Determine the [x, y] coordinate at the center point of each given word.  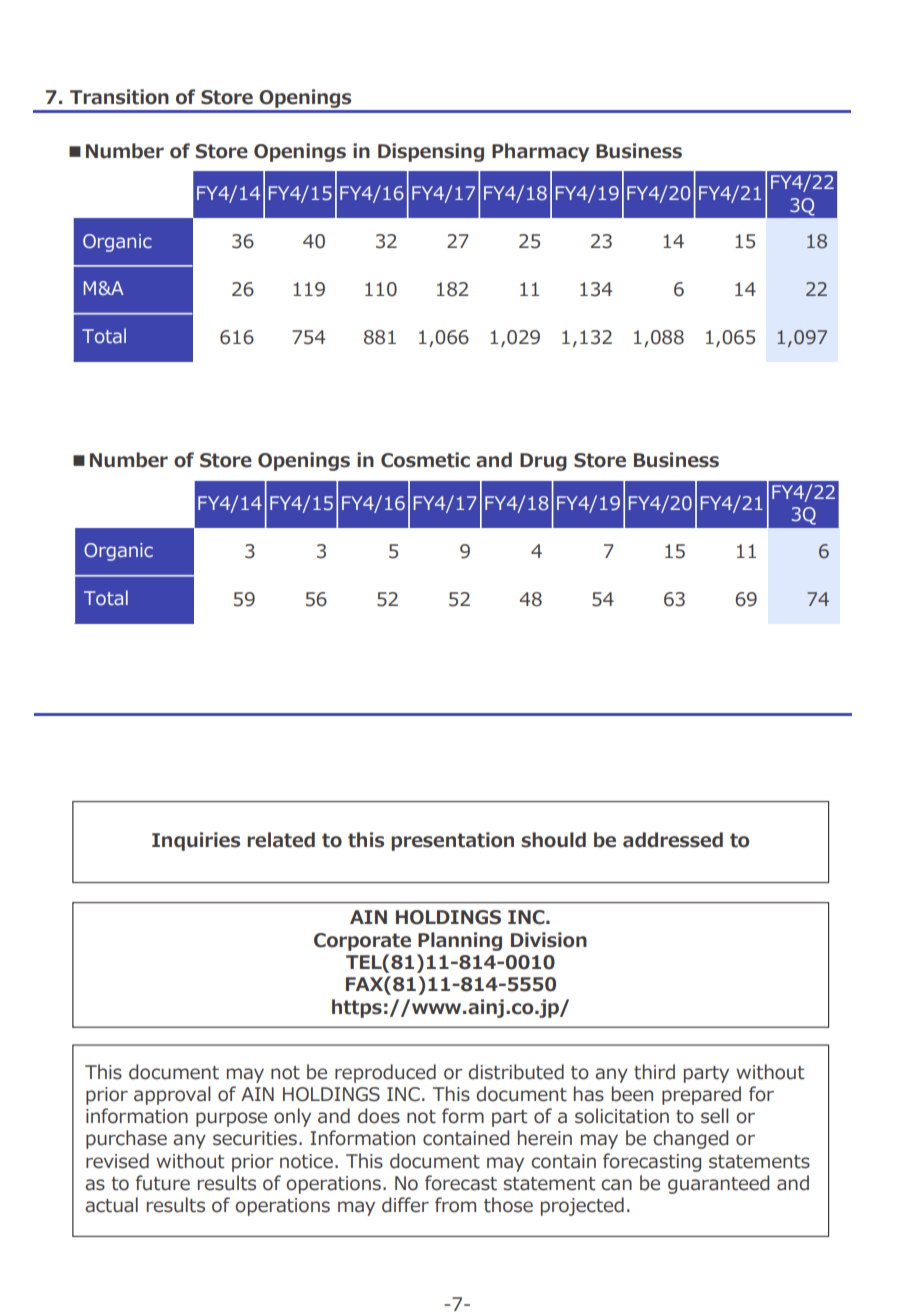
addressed [673, 840]
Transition [119, 97]
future [162, 1183]
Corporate [362, 942]
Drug [543, 462]
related [281, 840]
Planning [460, 941]
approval [172, 1095]
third [654, 1072]
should [553, 840]
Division [549, 940]
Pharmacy [540, 152]
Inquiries [196, 841]
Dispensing [431, 152]
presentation [452, 841]
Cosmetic [425, 460]
